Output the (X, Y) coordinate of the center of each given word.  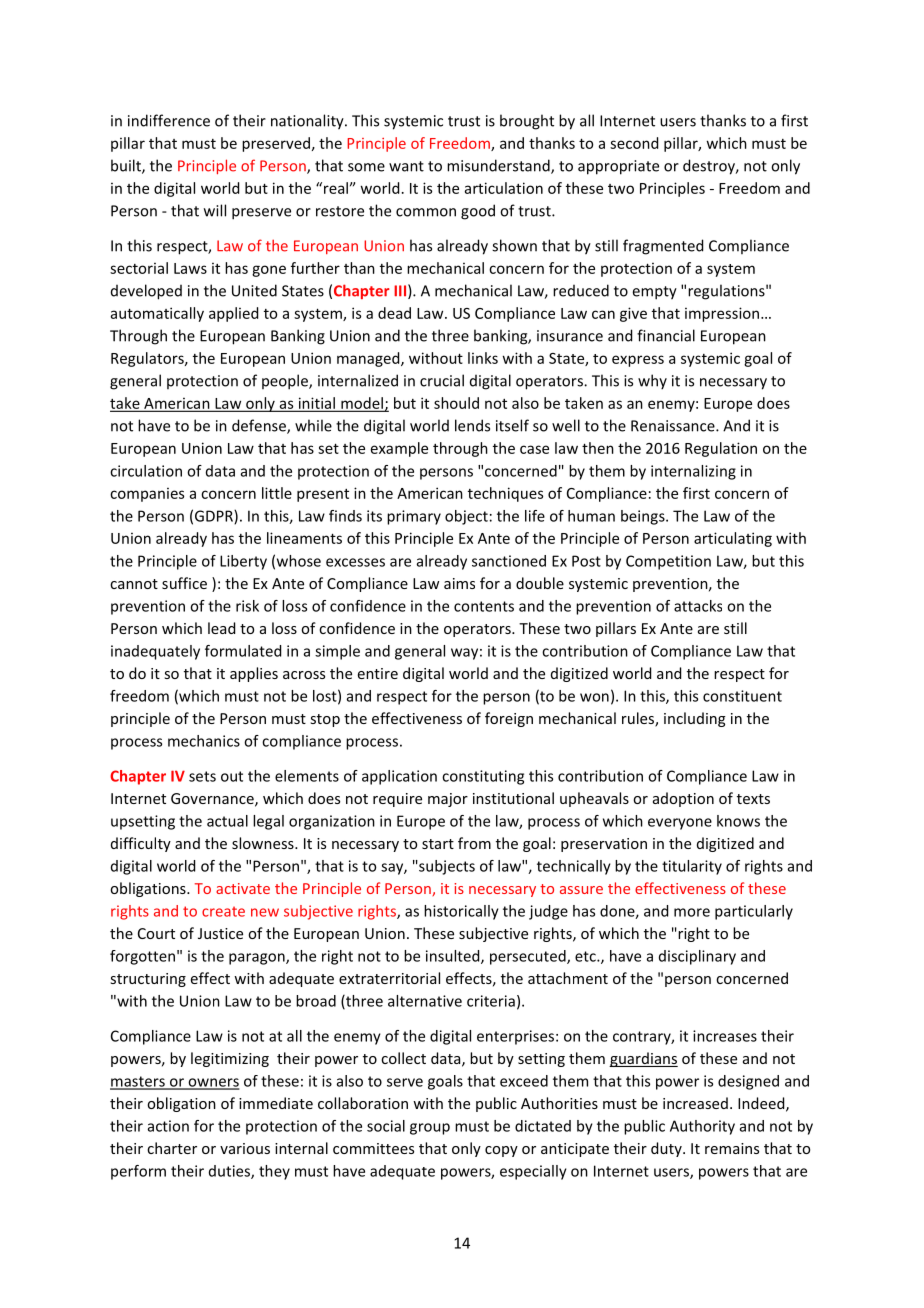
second (634, 143)
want (406, 166)
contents (484, 606)
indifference (169, 120)
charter (172, 1148)
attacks (698, 606)
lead (221, 628)
